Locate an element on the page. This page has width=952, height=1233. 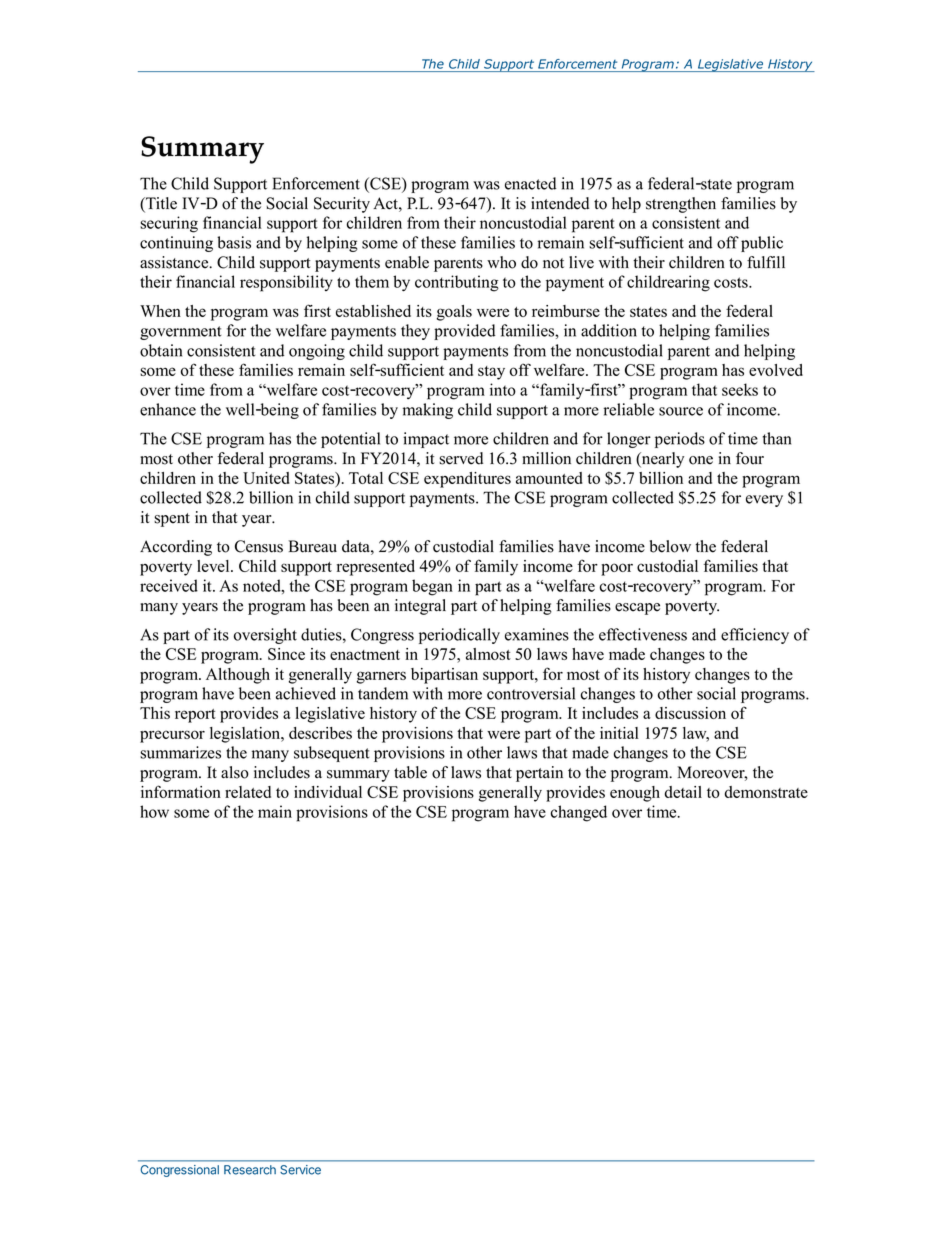
Service is located at coordinates (300, 1170).
